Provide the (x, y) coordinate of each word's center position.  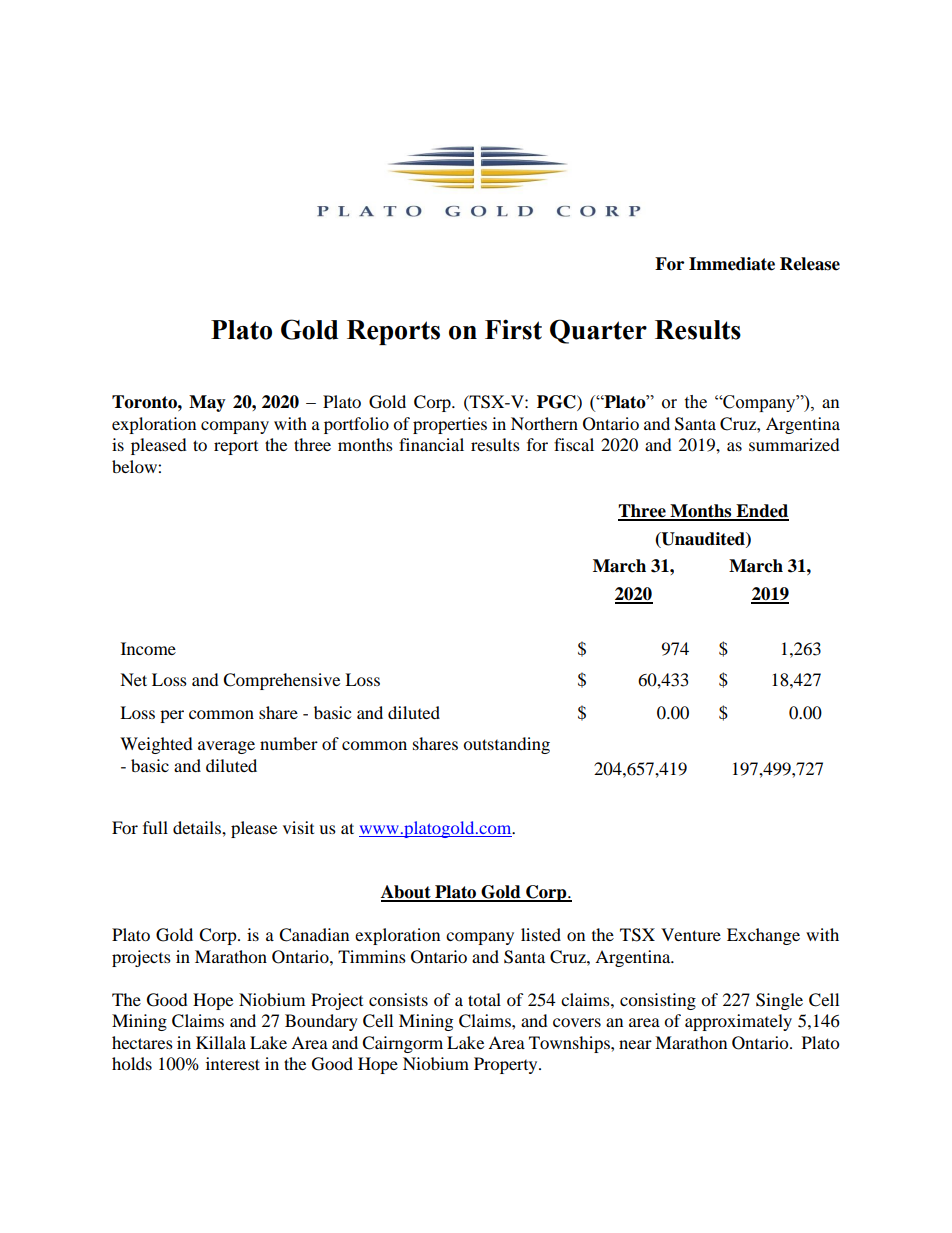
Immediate (732, 264)
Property (507, 1065)
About (407, 893)
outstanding (506, 745)
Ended (761, 512)
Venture (691, 934)
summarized (794, 444)
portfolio (356, 425)
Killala (221, 1042)
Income (148, 648)
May (207, 403)
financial (431, 444)
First (513, 329)
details (198, 827)
